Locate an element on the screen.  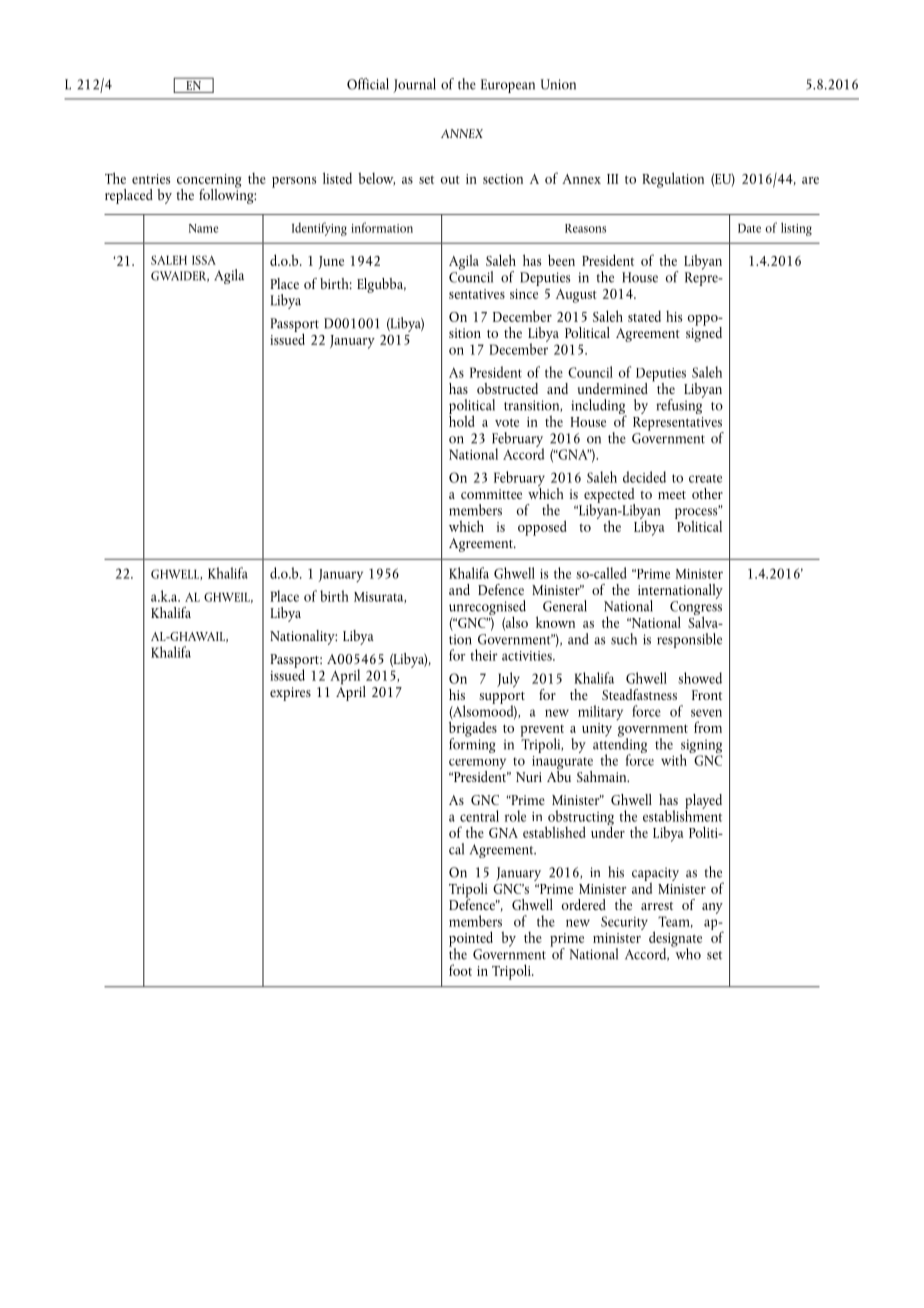
process is located at coordinates (697, 513).
